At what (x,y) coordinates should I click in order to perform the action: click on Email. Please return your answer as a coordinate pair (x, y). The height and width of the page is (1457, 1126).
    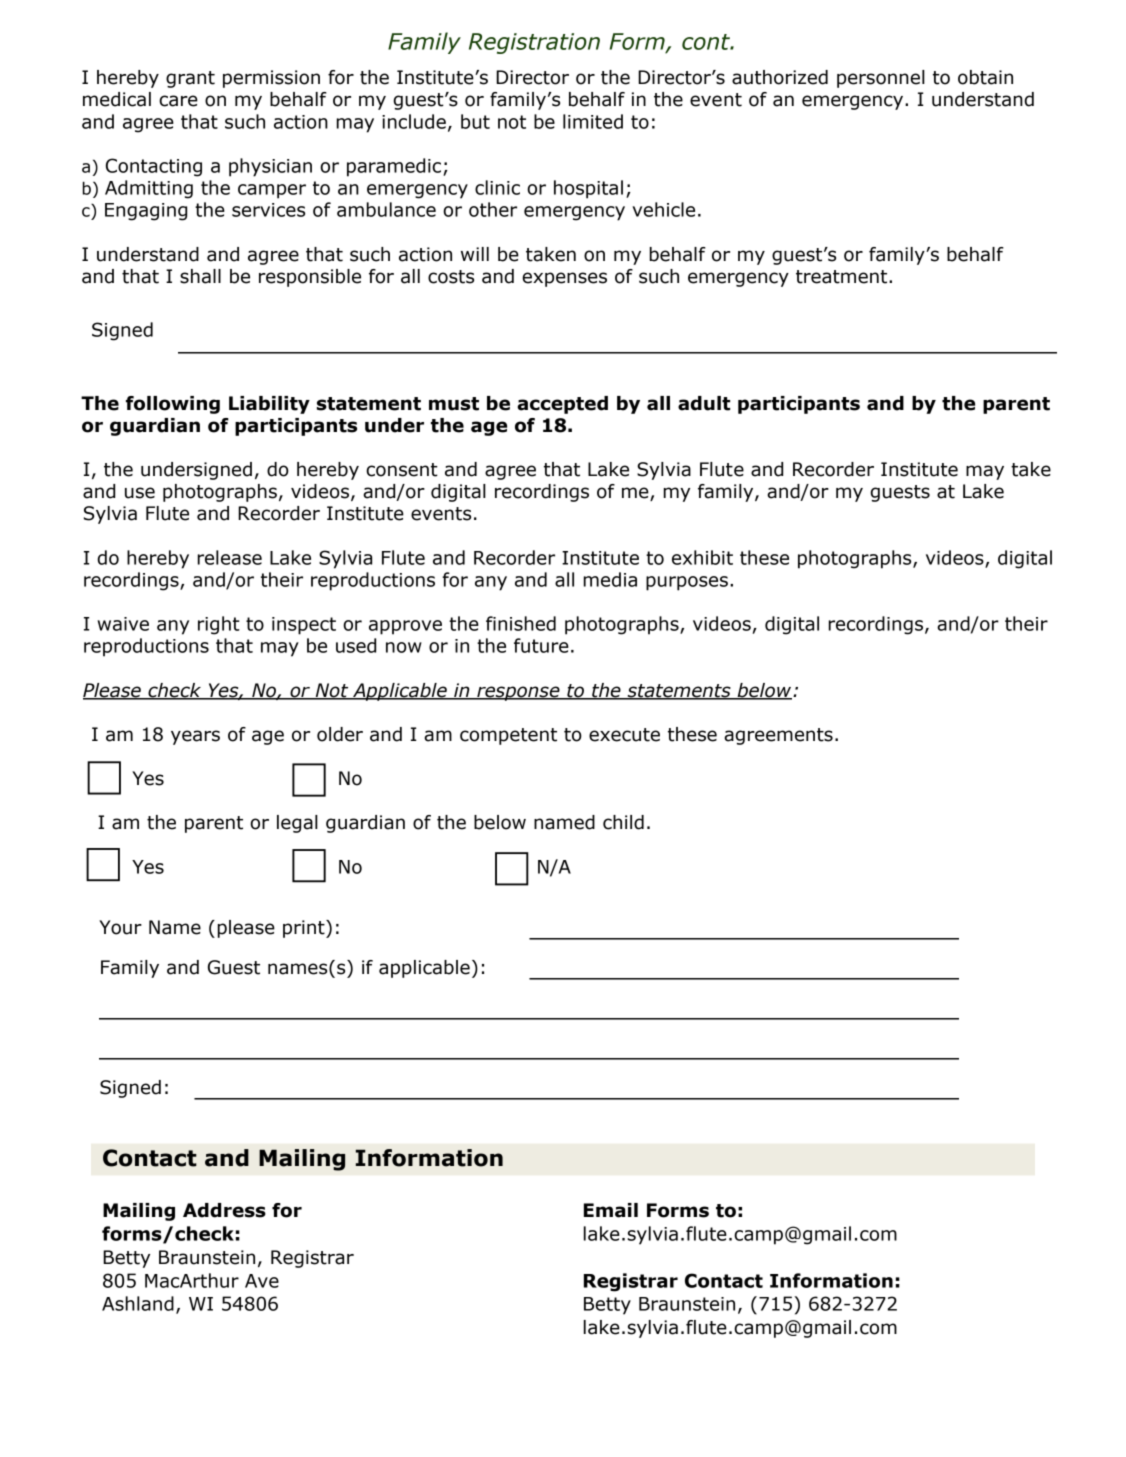
    Looking at the image, I should click on (611, 1210).
